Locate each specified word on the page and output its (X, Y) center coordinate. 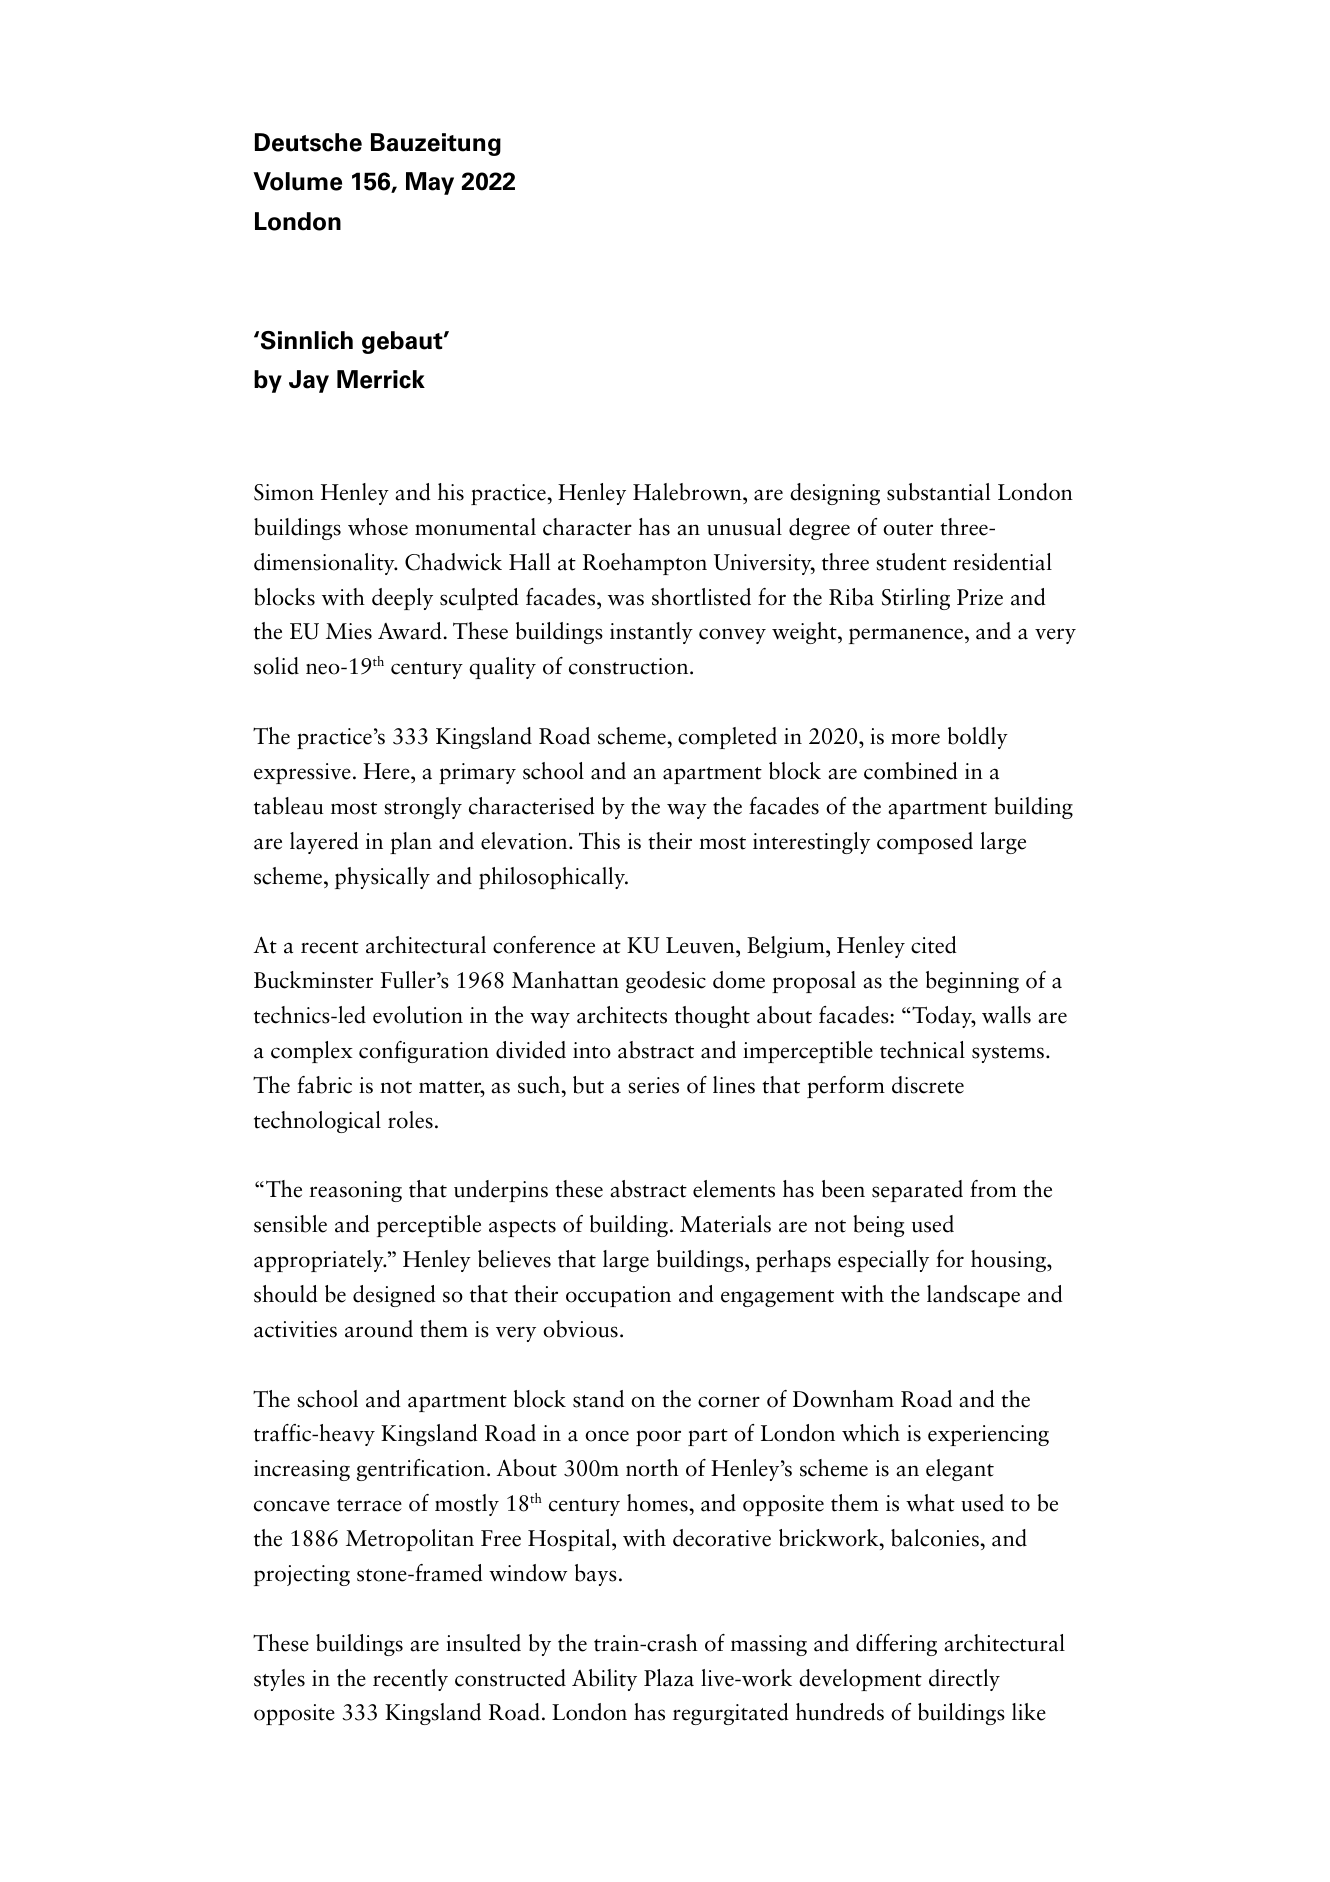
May (430, 183)
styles (279, 1680)
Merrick (381, 379)
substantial (938, 492)
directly (964, 1680)
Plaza (669, 1678)
